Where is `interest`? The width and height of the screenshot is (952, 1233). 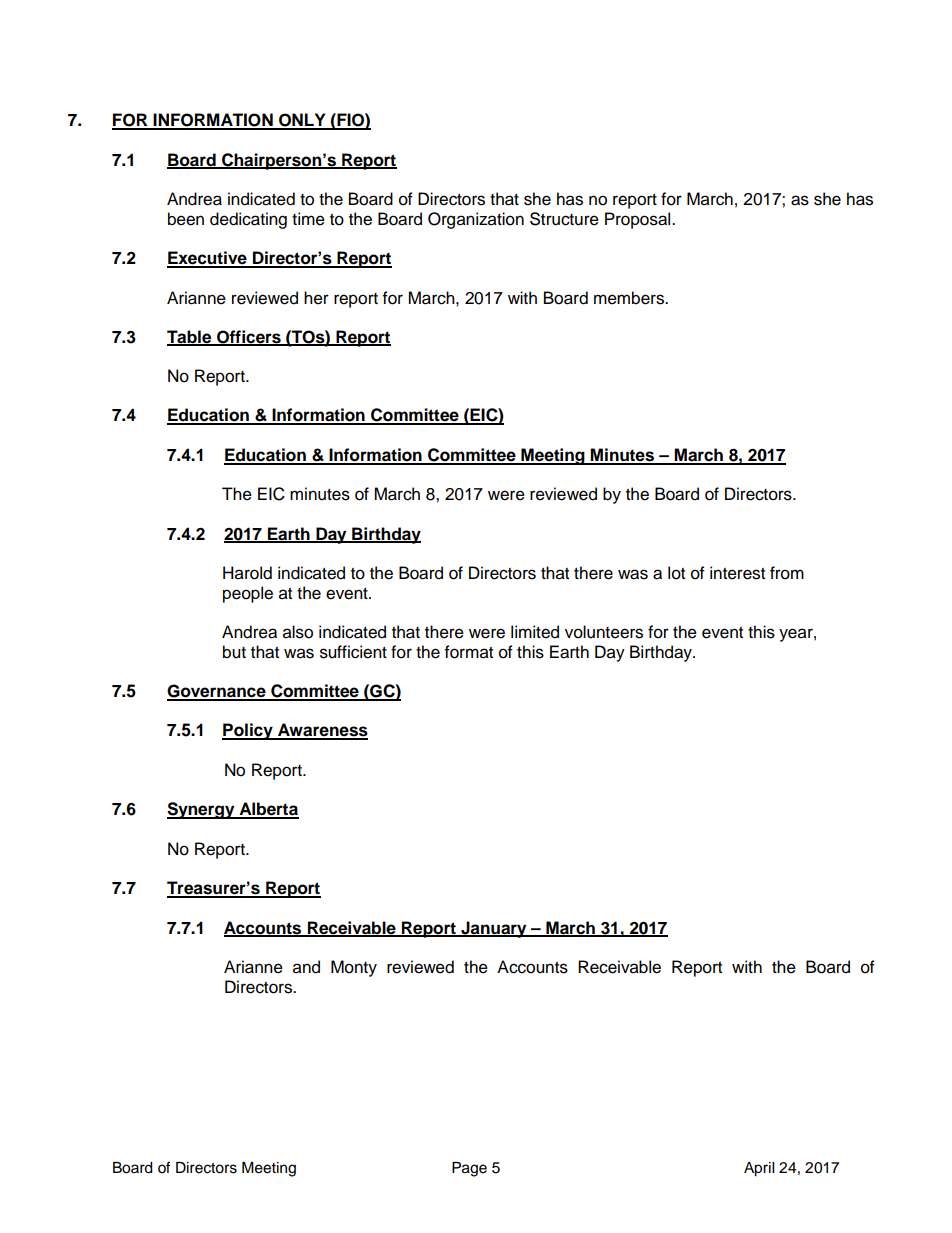
interest is located at coordinates (737, 573).
